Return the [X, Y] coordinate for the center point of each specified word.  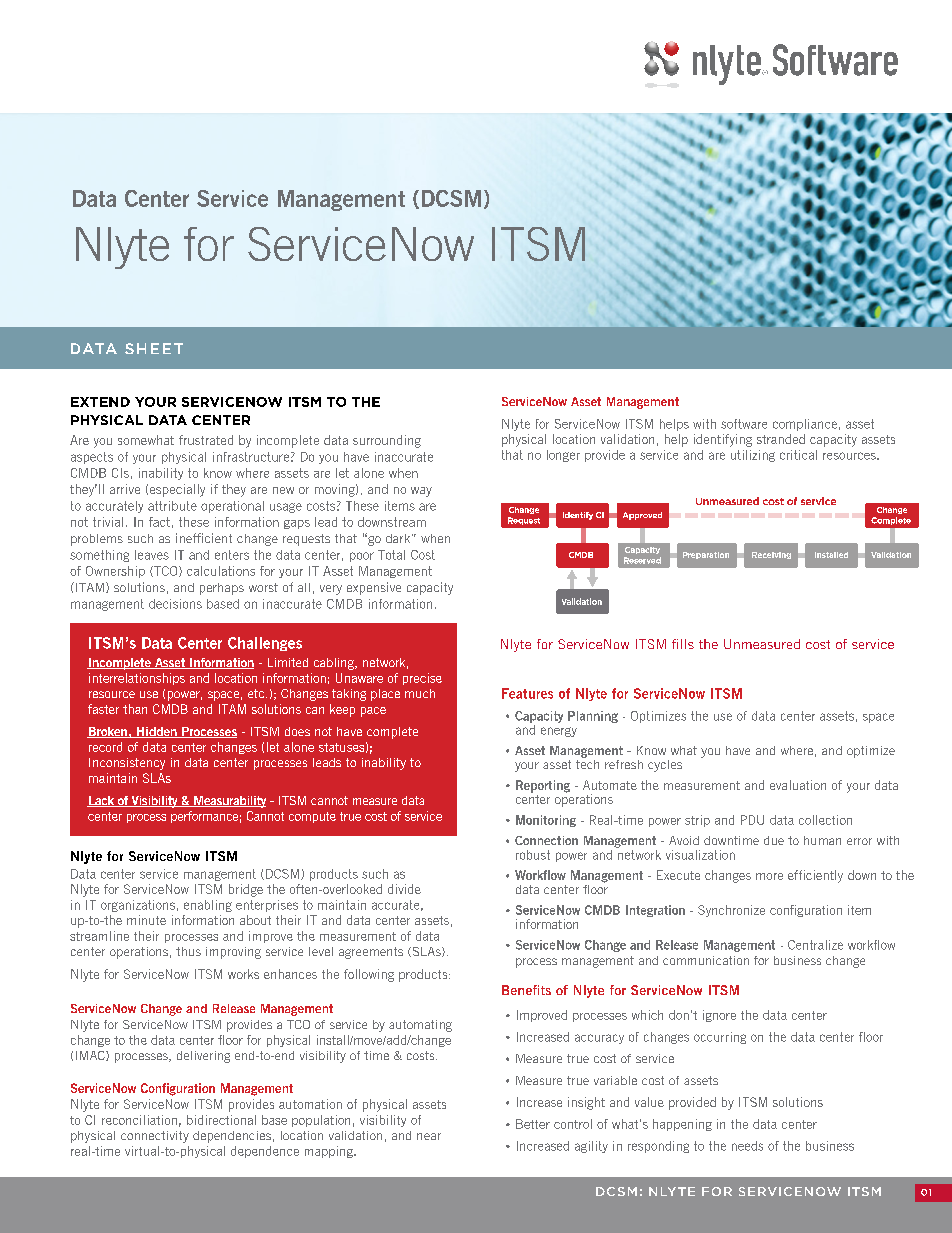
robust [533, 855]
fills [683, 644]
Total [391, 555]
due [774, 840]
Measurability [229, 802]
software [744, 424]
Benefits [526, 990]
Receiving [771, 555]
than [135, 709]
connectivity [155, 1137]
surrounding [387, 441]
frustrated [206, 440]
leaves [152, 555]
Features [527, 693]
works [243, 974]
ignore [719, 1016]
